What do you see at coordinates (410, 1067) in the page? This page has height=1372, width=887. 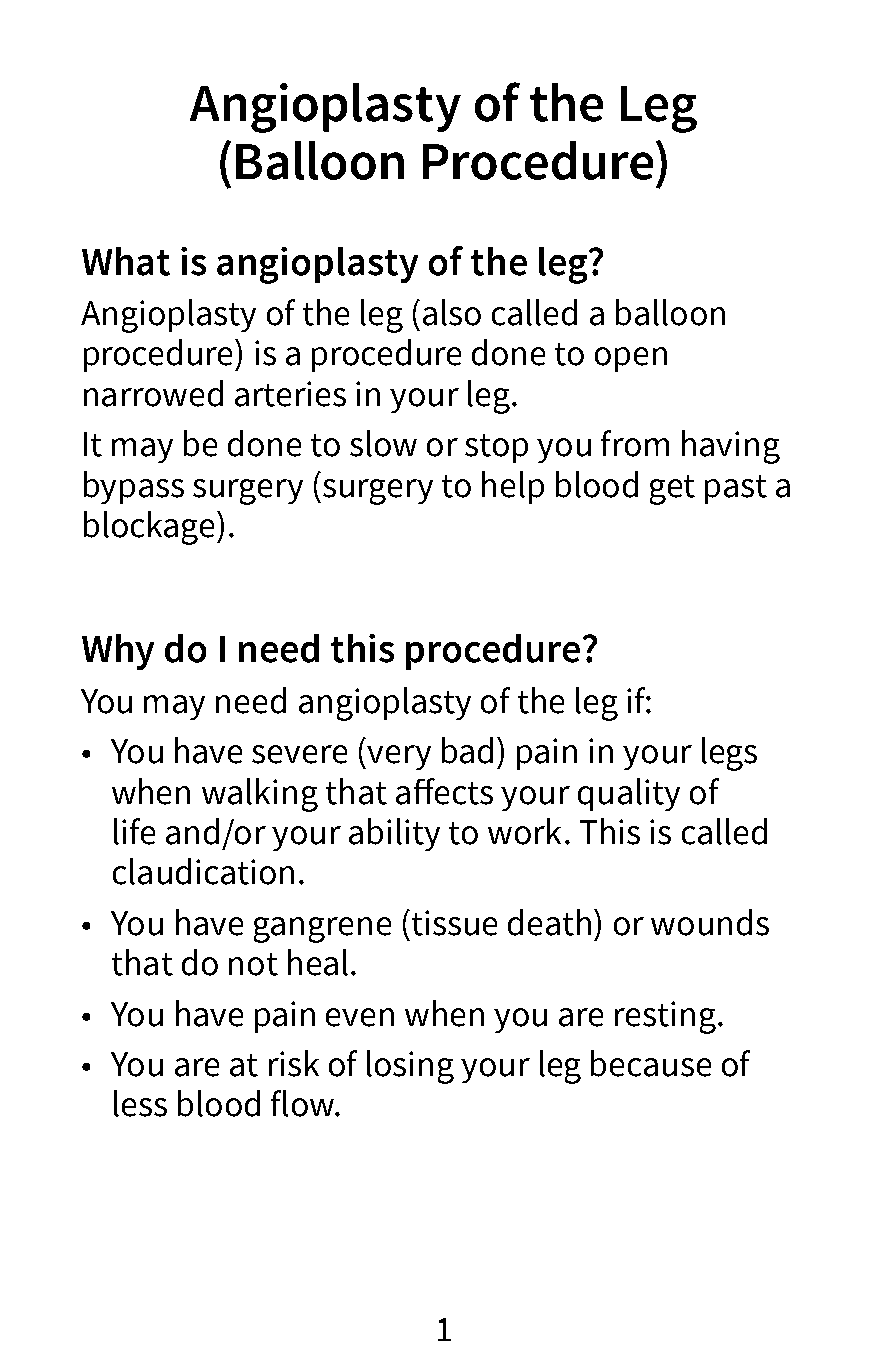 I see `losing` at bounding box center [410, 1067].
